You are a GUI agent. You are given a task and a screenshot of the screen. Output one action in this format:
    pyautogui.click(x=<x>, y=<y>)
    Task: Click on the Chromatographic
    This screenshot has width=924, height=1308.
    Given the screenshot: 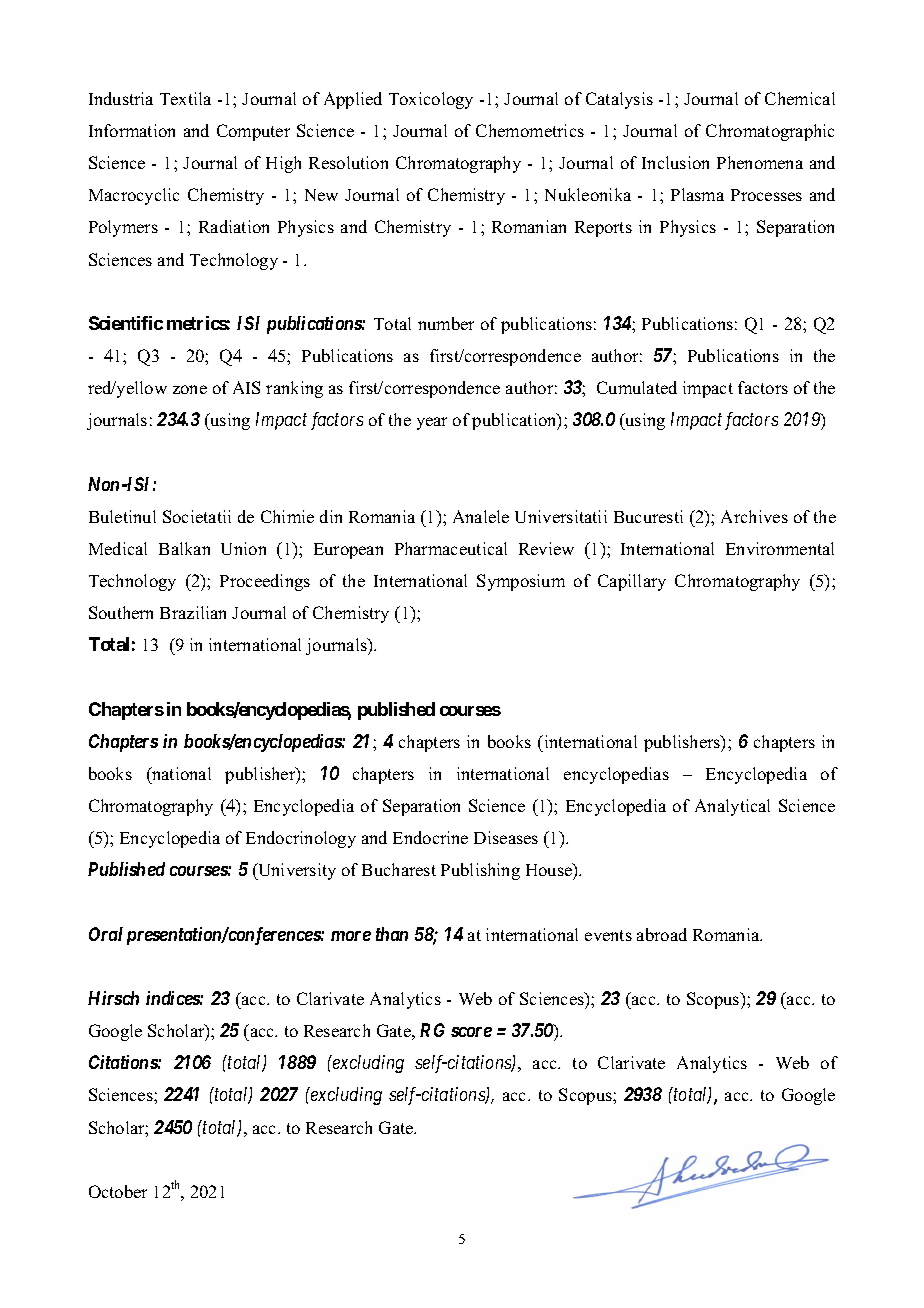 What is the action you would take?
    pyautogui.click(x=770, y=132)
